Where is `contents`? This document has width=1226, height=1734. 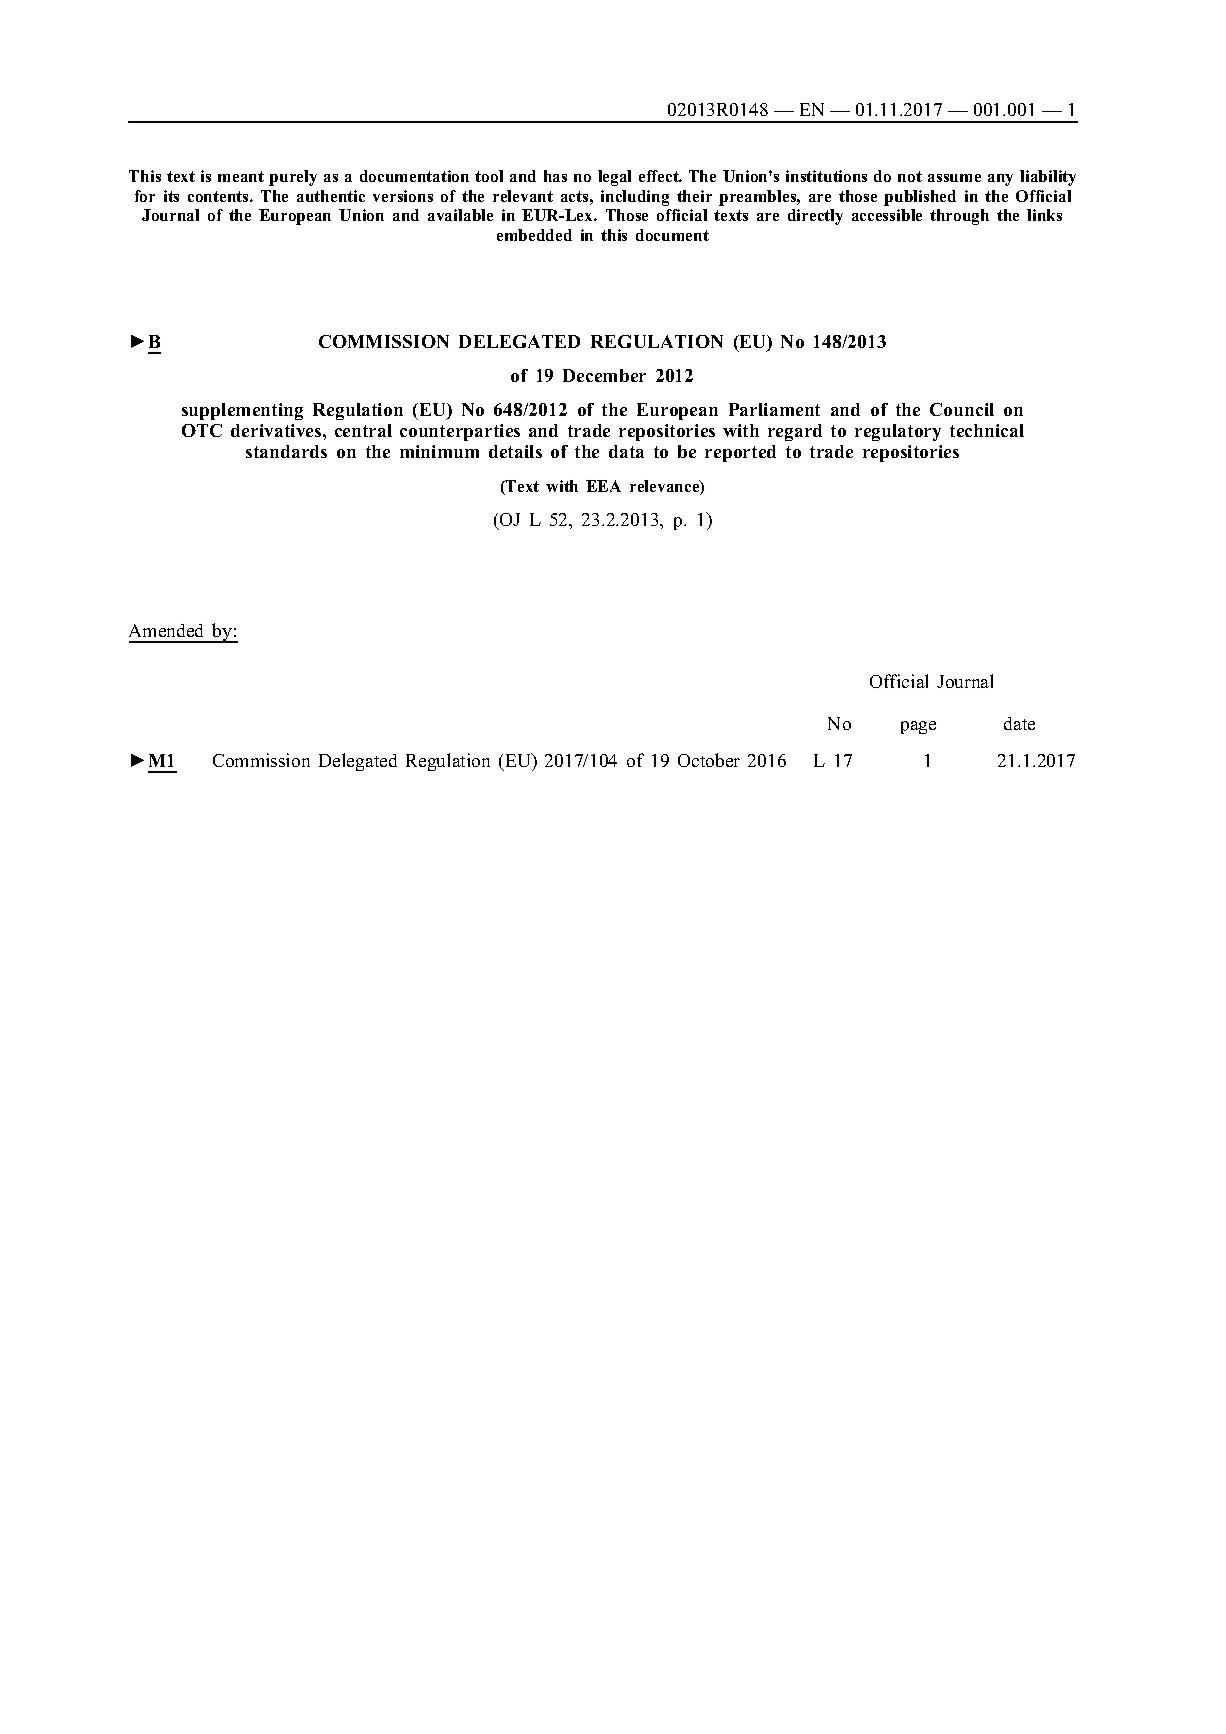
contents is located at coordinates (219, 196).
